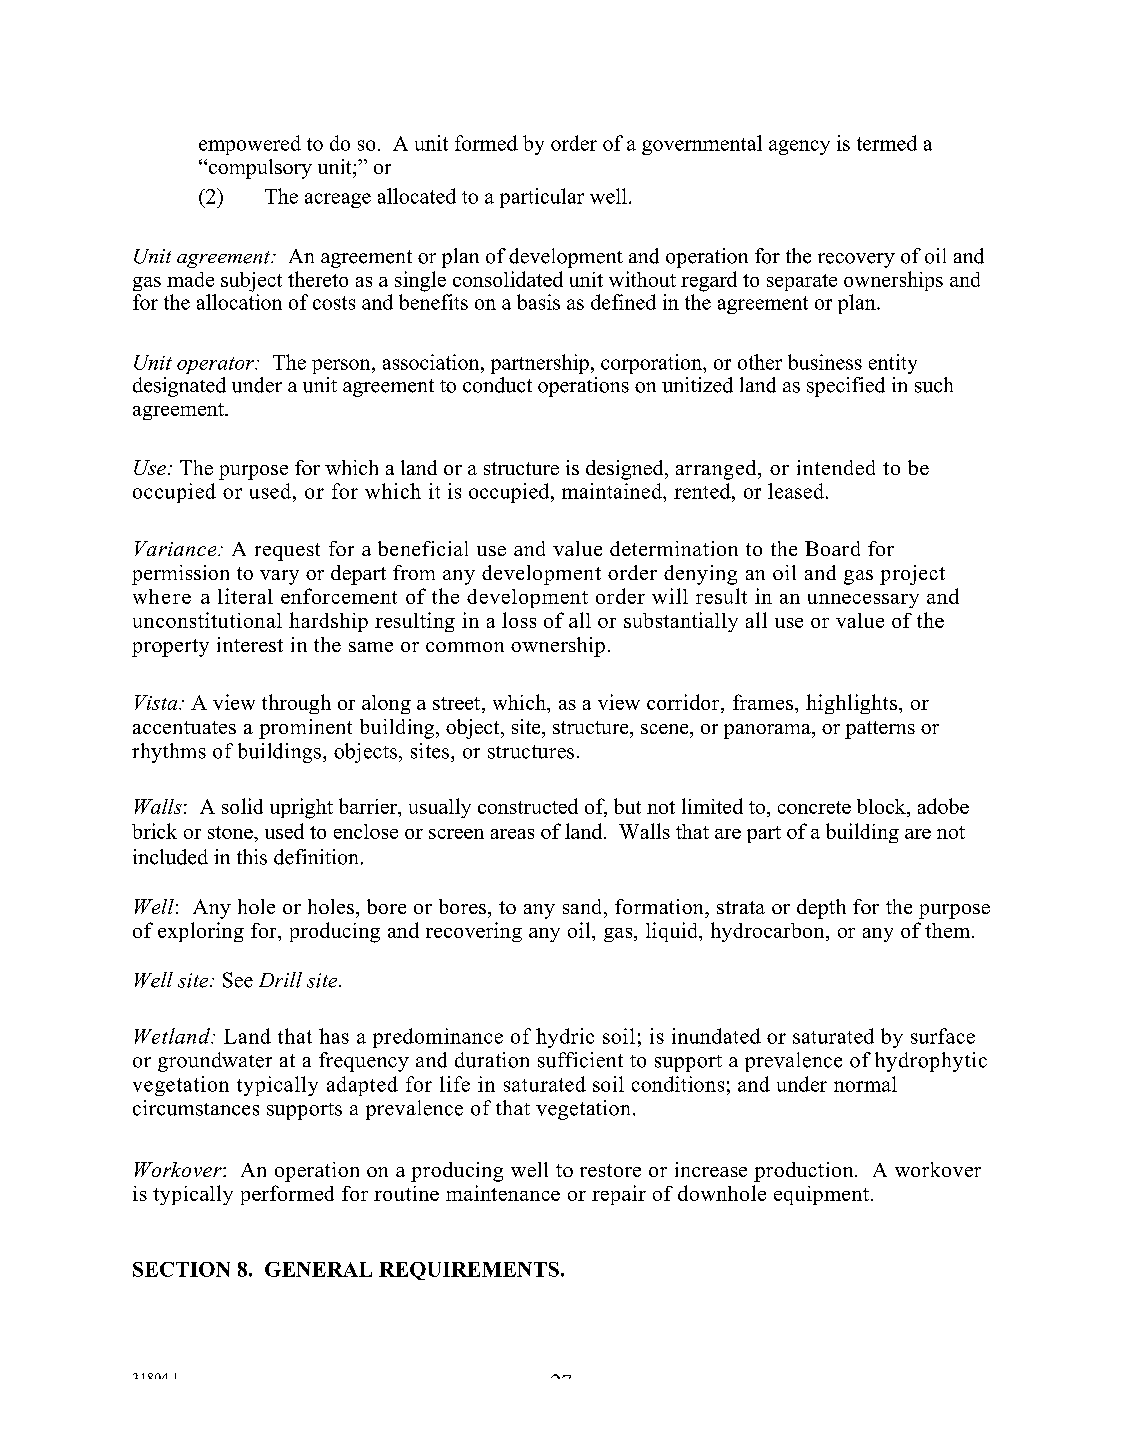 This document has height=1453, width=1123. Describe the element at coordinates (181, 1269) in the document. I see `SECTION` at that location.
